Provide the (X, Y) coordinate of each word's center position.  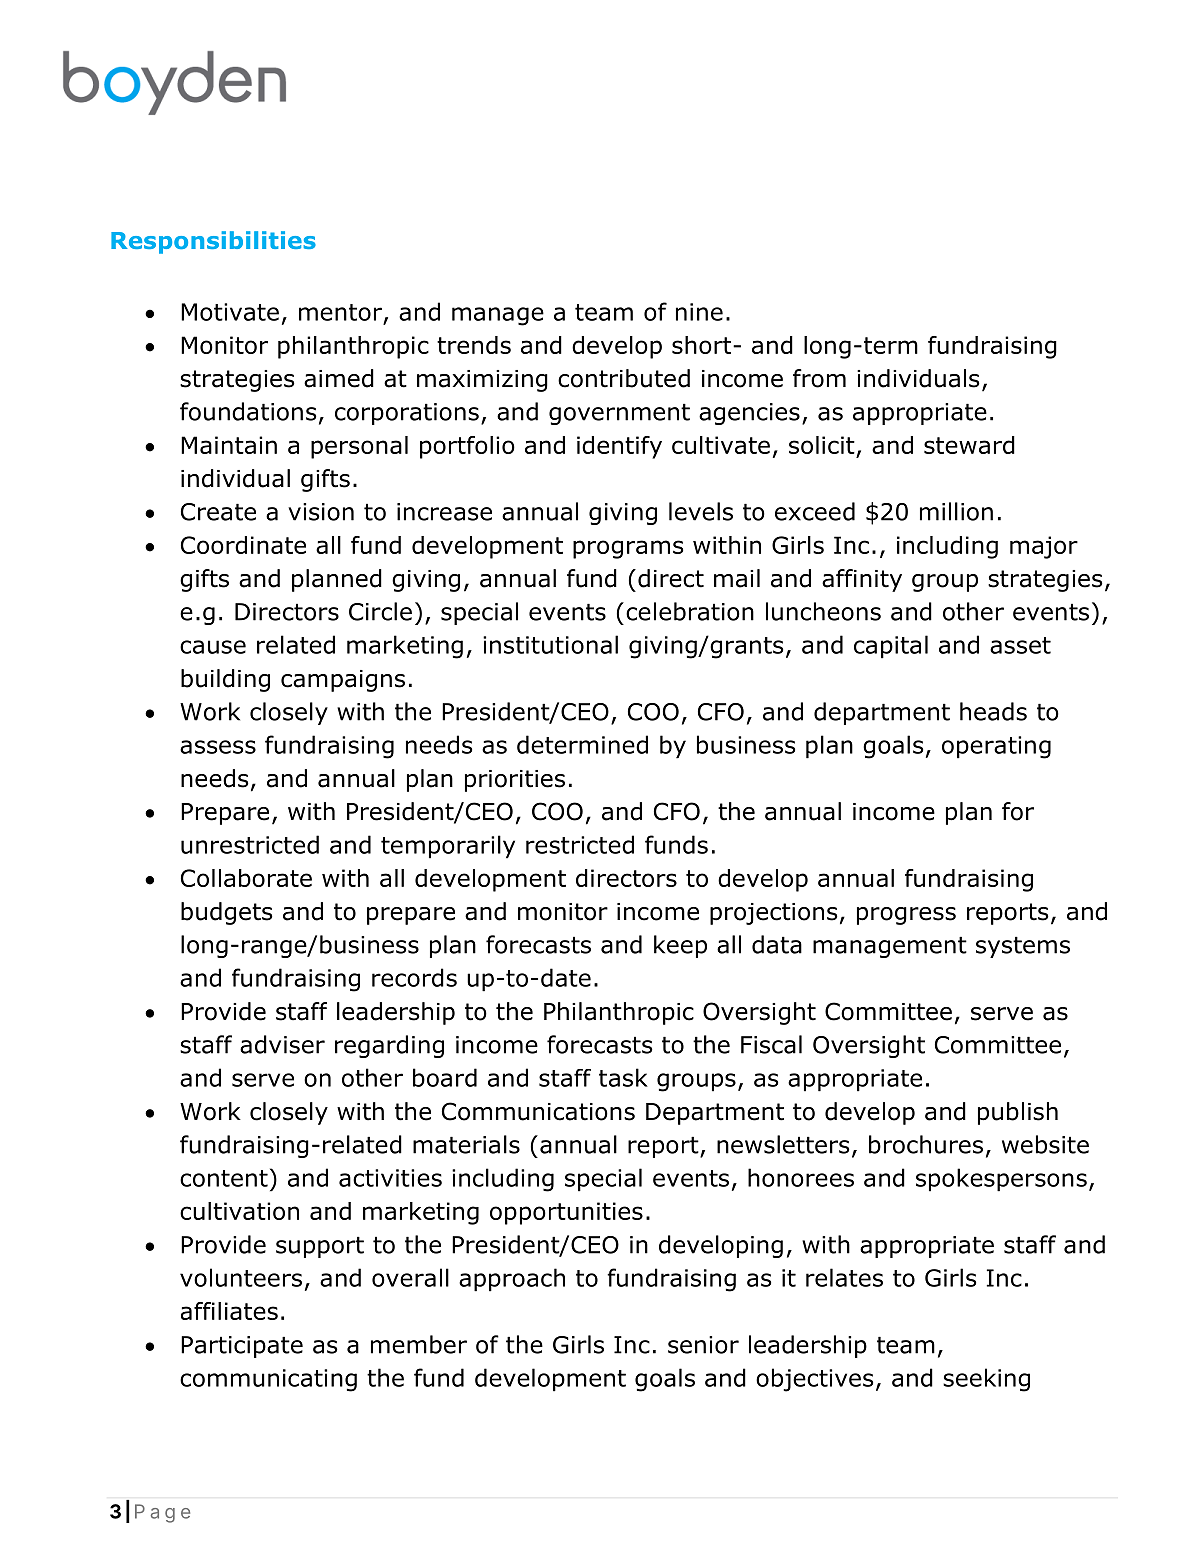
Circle (380, 611)
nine (699, 312)
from (819, 378)
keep (680, 946)
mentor (340, 312)
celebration (690, 611)
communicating (268, 1380)
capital (891, 647)
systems (1023, 947)
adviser (282, 1044)
